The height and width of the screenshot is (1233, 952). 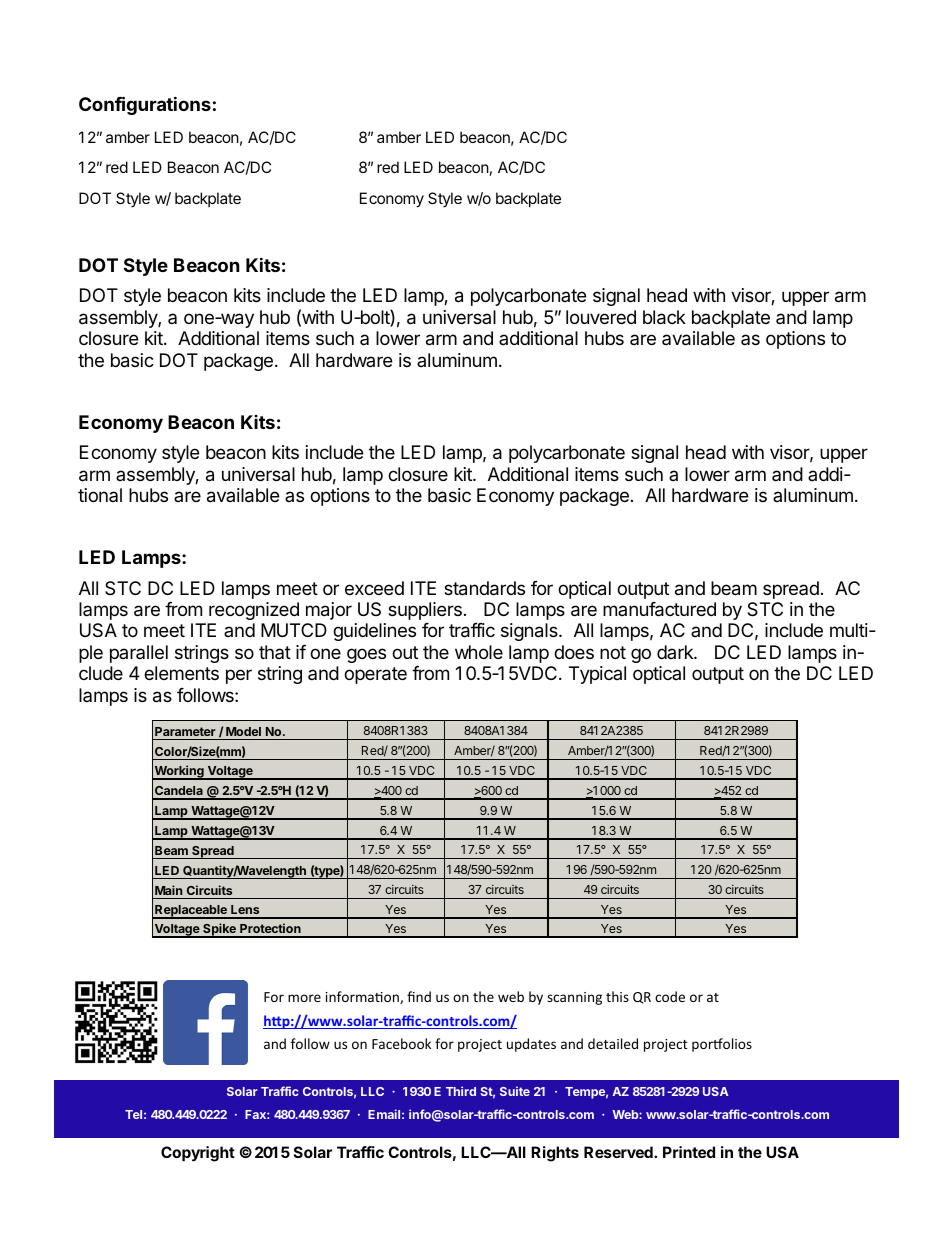 What do you see at coordinates (613, 652) in the screenshot?
I see `not` at bounding box center [613, 652].
